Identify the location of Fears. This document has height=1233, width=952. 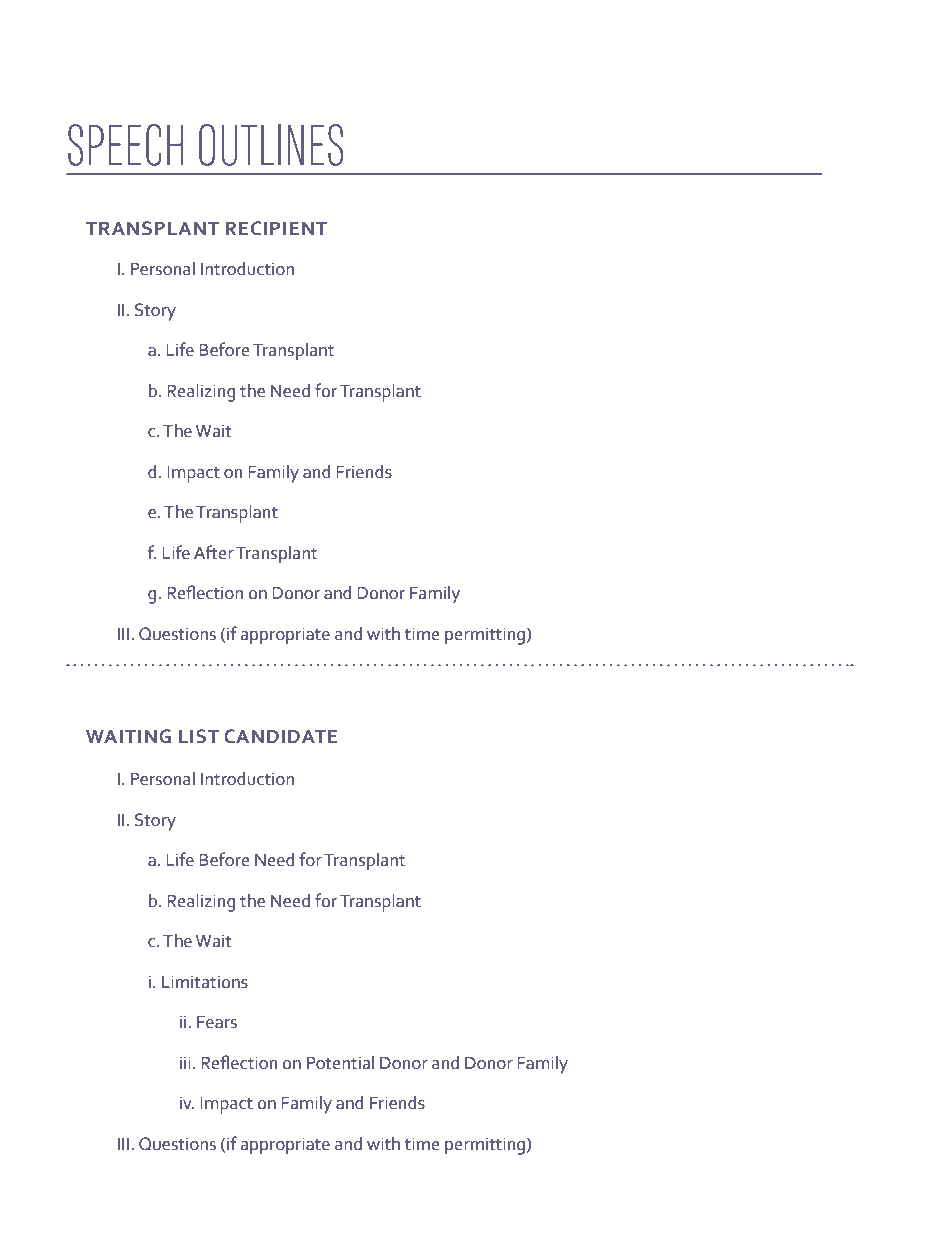
(217, 1022).
